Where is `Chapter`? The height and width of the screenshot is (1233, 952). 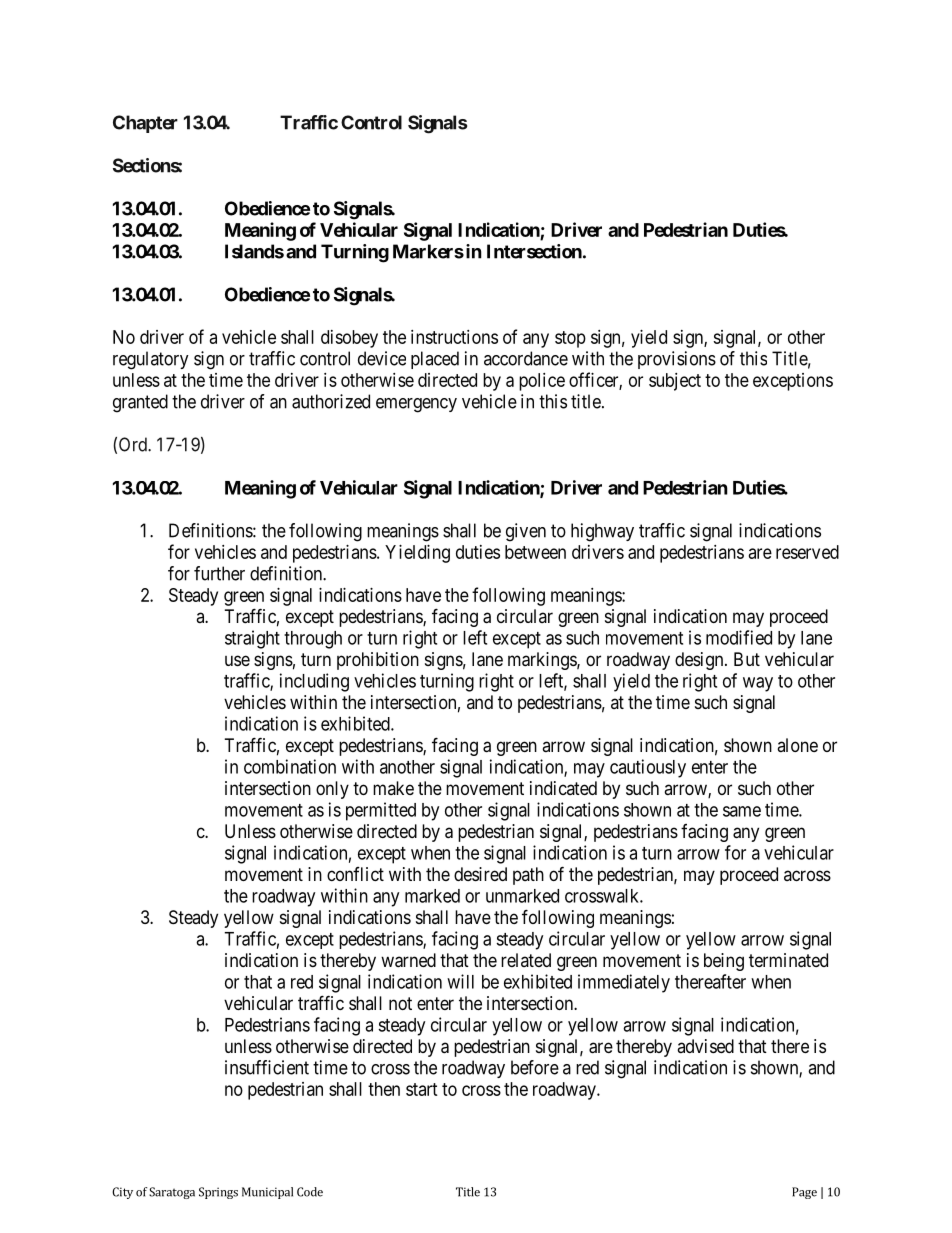
Chapter is located at coordinates (145, 124).
